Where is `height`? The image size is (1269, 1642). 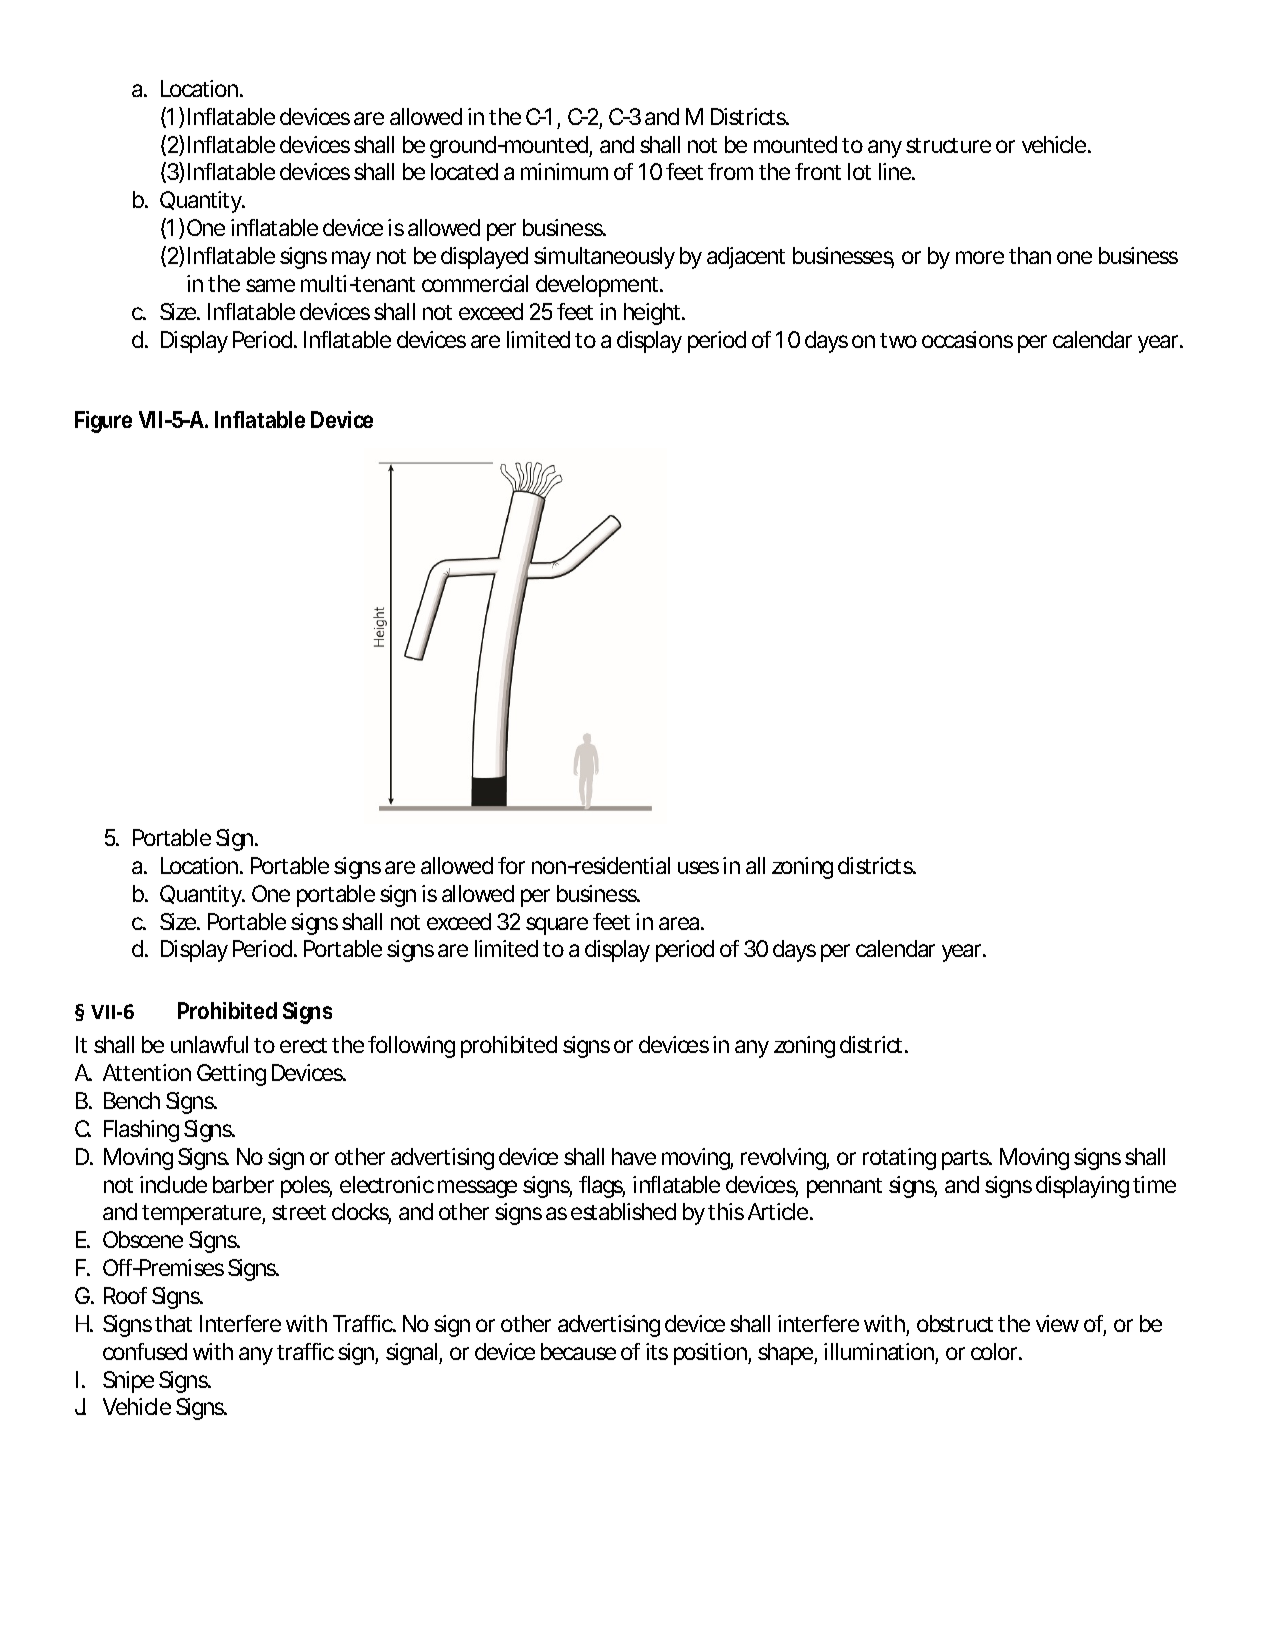 height is located at coordinates (654, 314).
